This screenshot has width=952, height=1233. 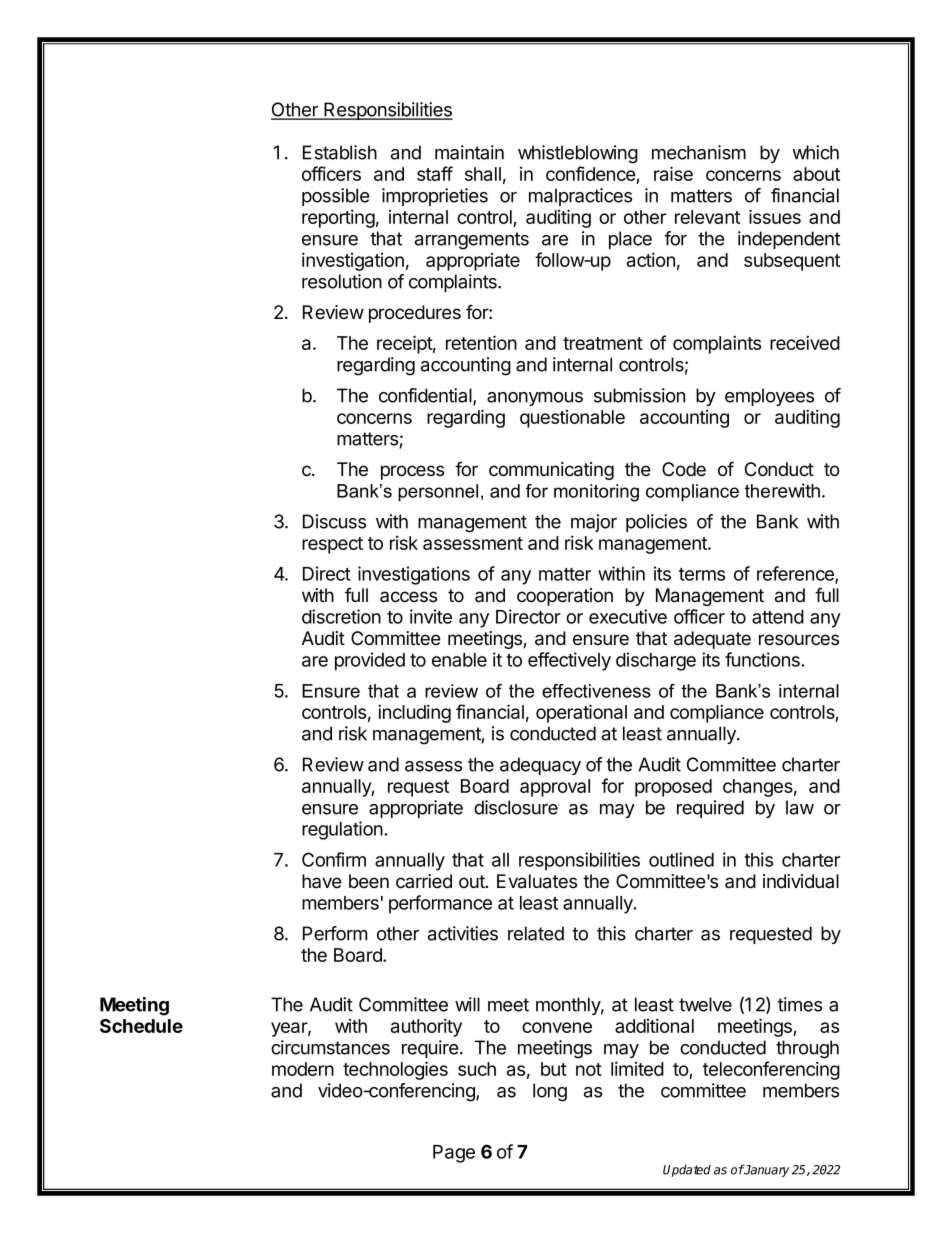 What do you see at coordinates (769, 397) in the screenshot?
I see `employees` at bounding box center [769, 397].
